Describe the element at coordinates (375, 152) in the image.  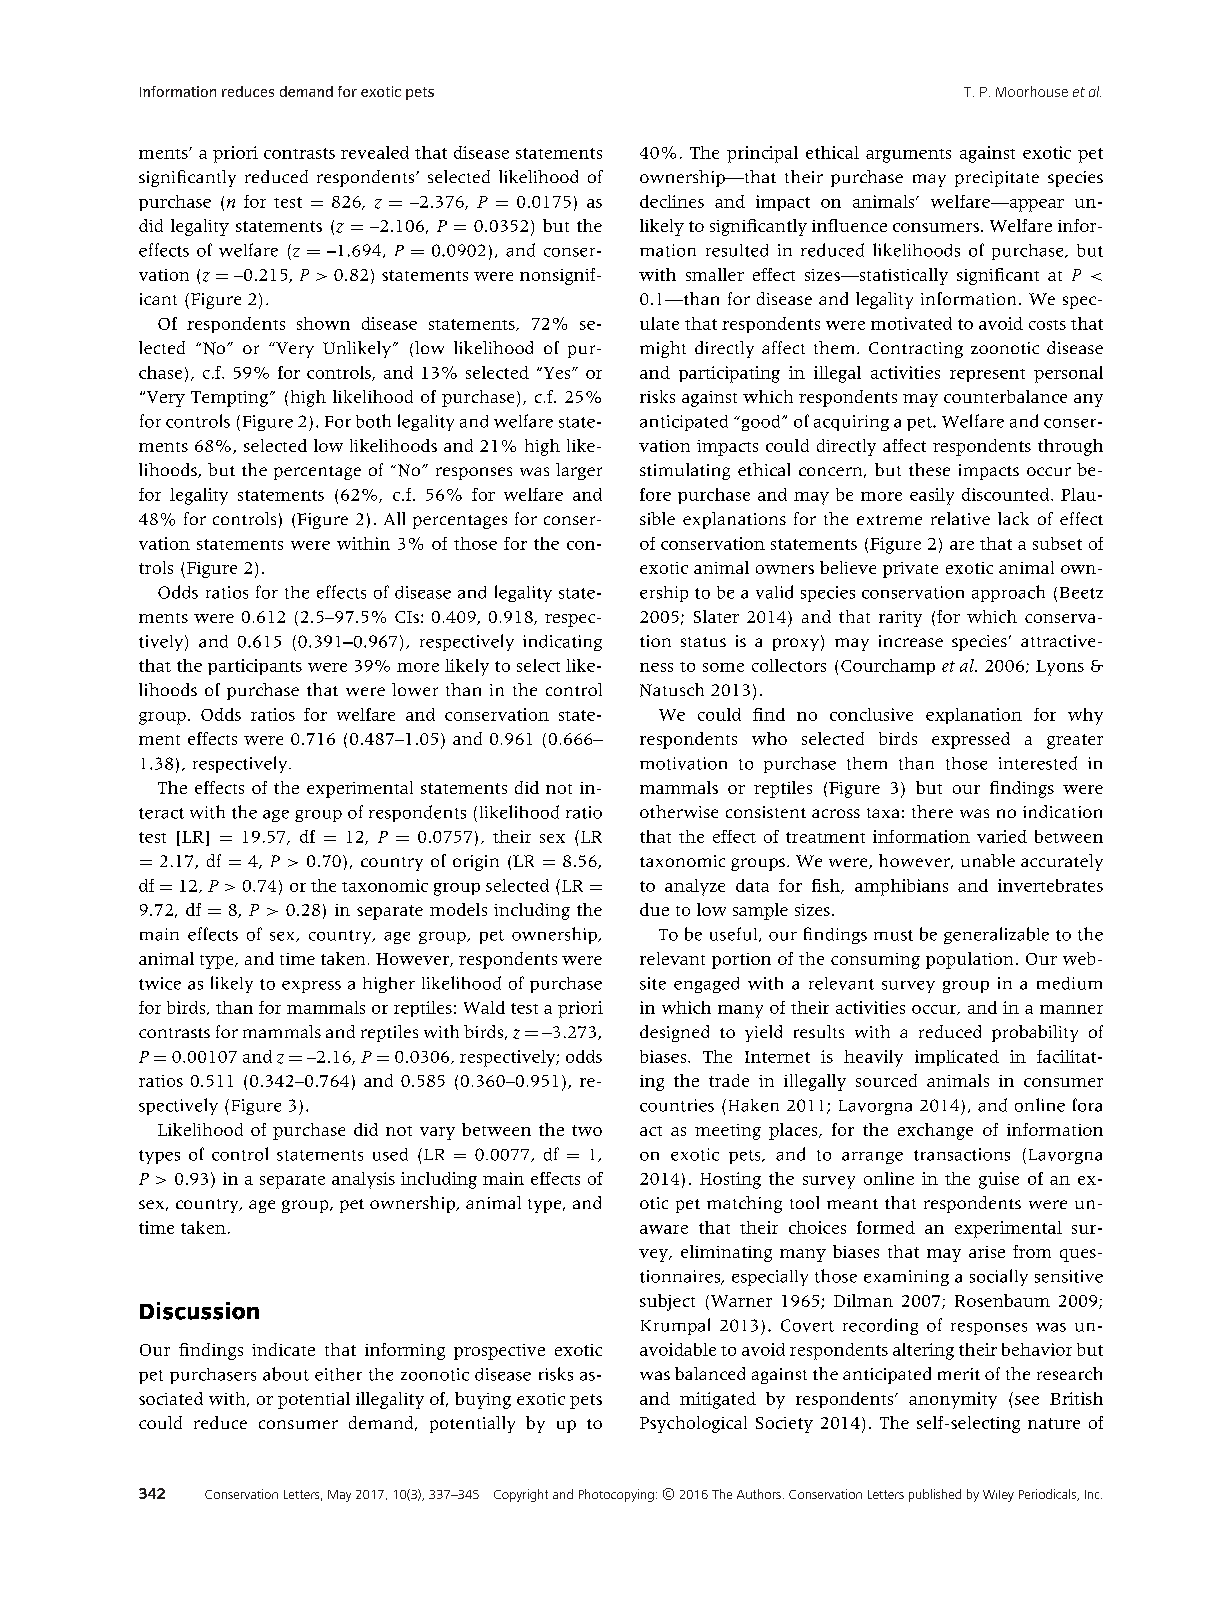
I see `revealed` at that location.
